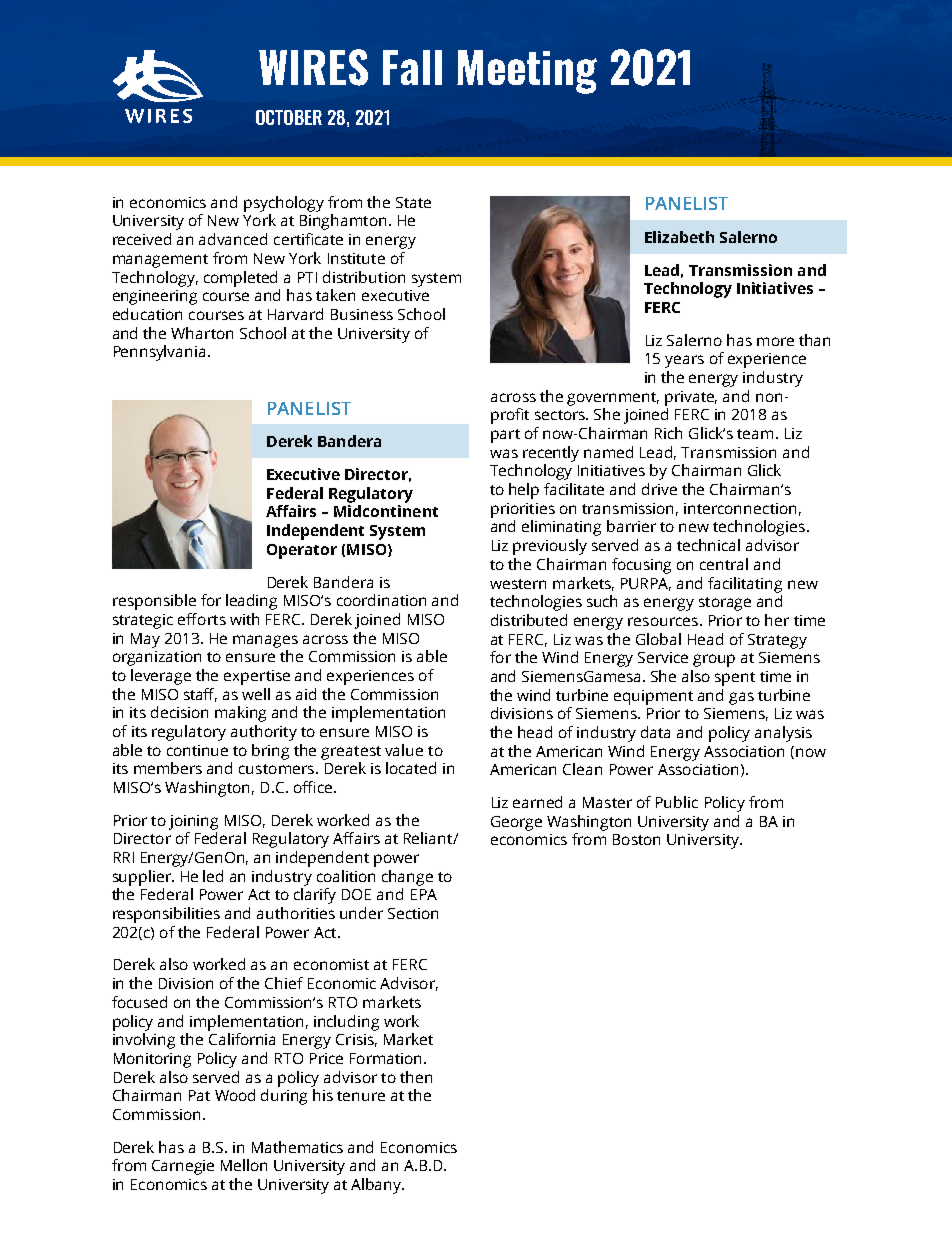 The width and height of the screenshot is (952, 1233). Describe the element at coordinates (527, 72) in the screenshot. I see `Meeting` at that location.
